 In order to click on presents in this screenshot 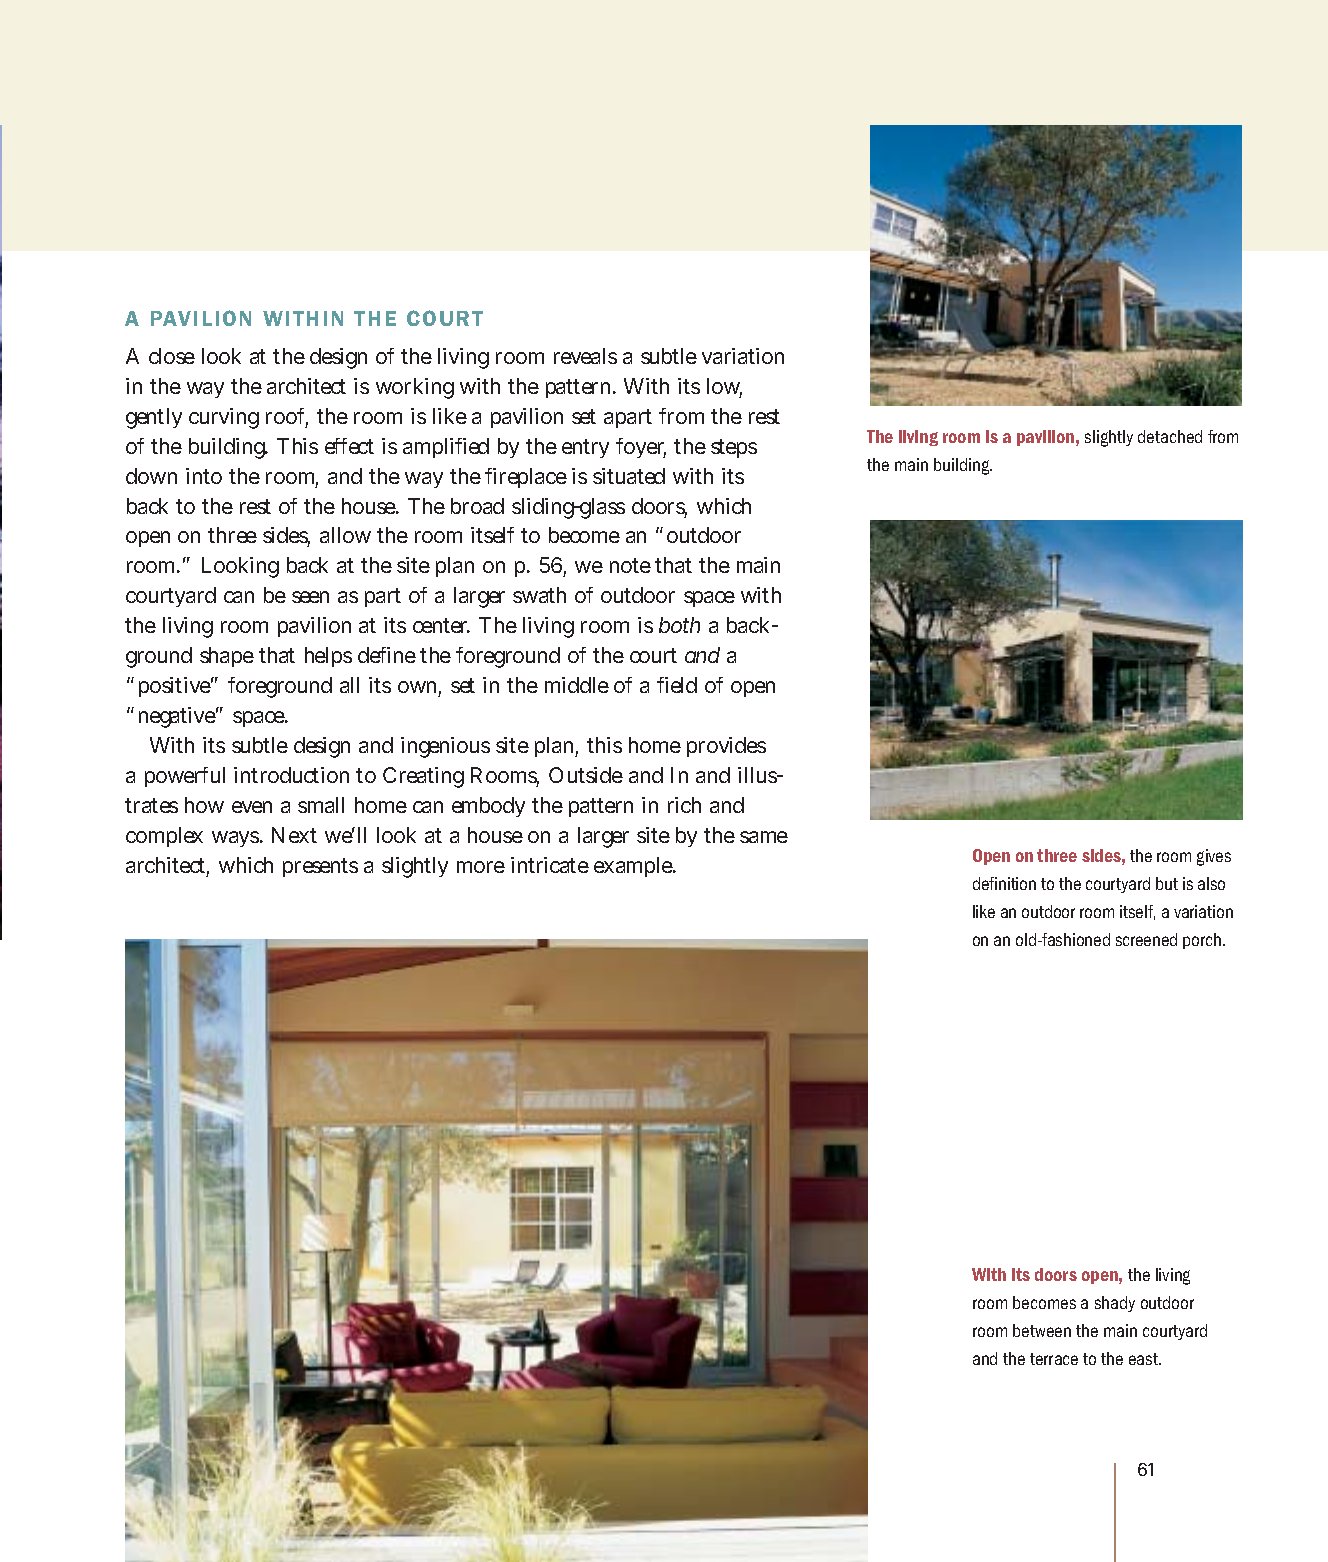, I will do `click(320, 867)`.
